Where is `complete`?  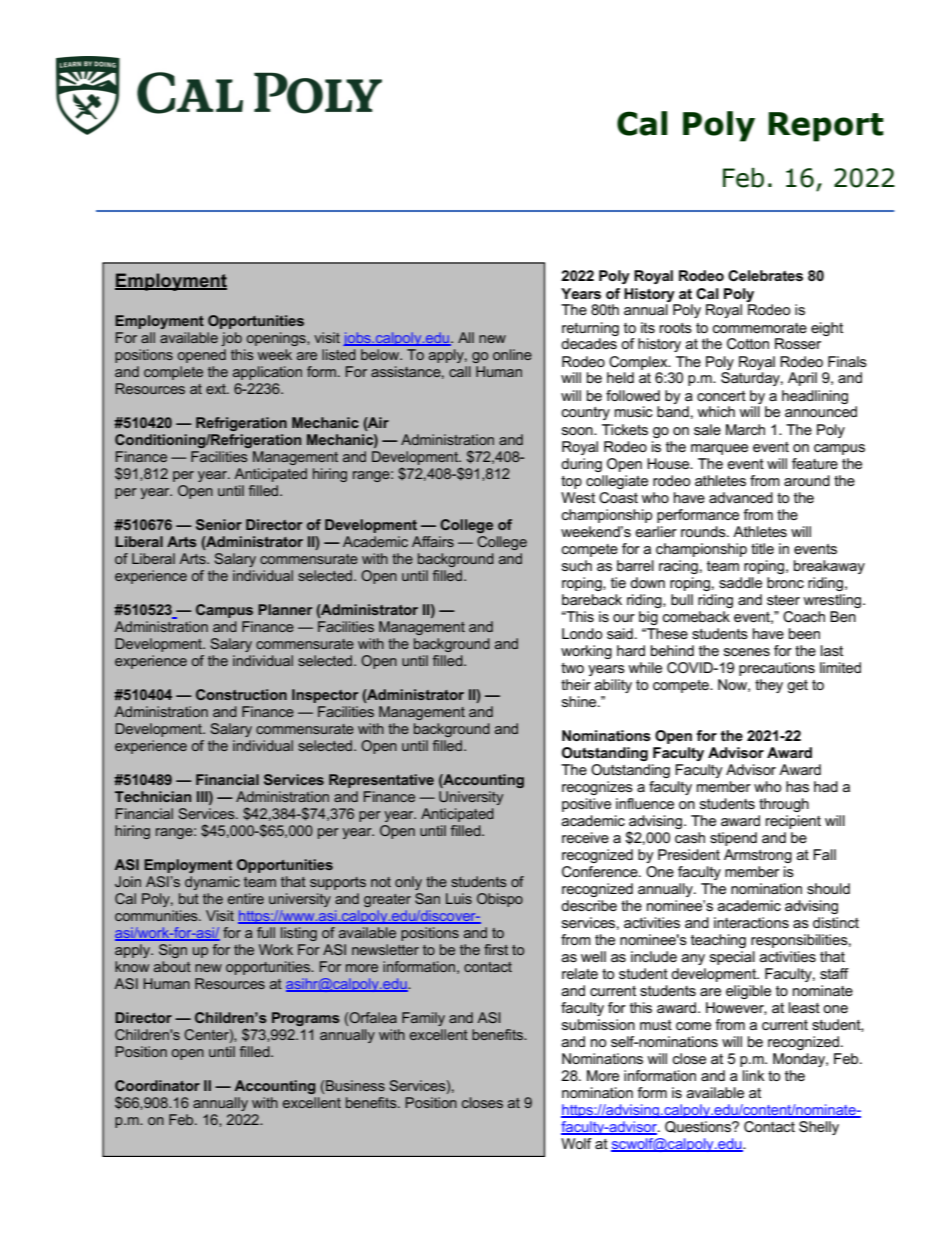 complete is located at coordinates (173, 373).
